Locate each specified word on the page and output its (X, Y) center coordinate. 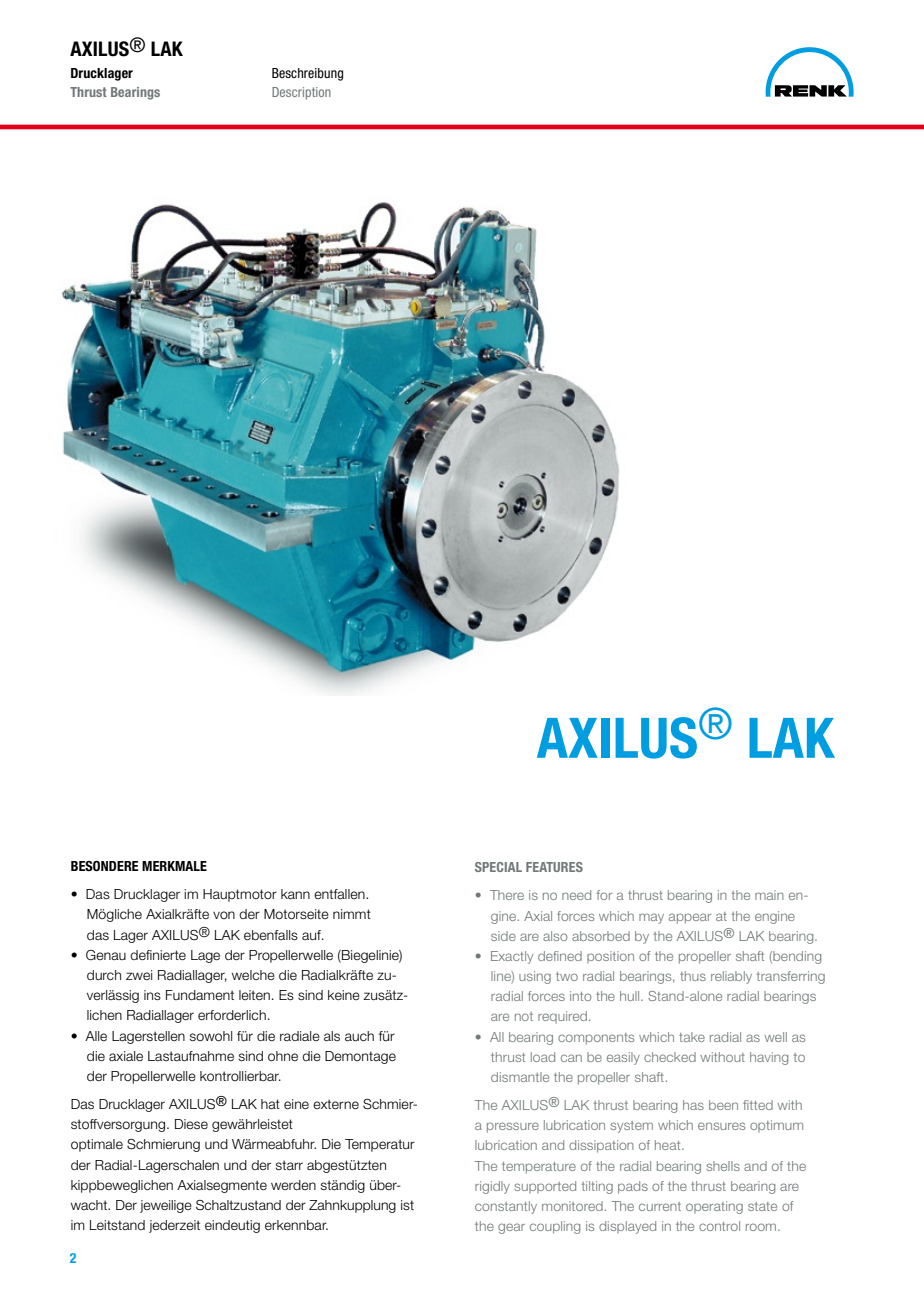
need (576, 895)
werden (293, 1185)
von (224, 915)
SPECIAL (498, 867)
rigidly (492, 1187)
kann (295, 894)
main (769, 895)
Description (301, 93)
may (651, 918)
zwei (139, 975)
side (503, 936)
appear (690, 918)
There (507, 895)
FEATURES (554, 867)
